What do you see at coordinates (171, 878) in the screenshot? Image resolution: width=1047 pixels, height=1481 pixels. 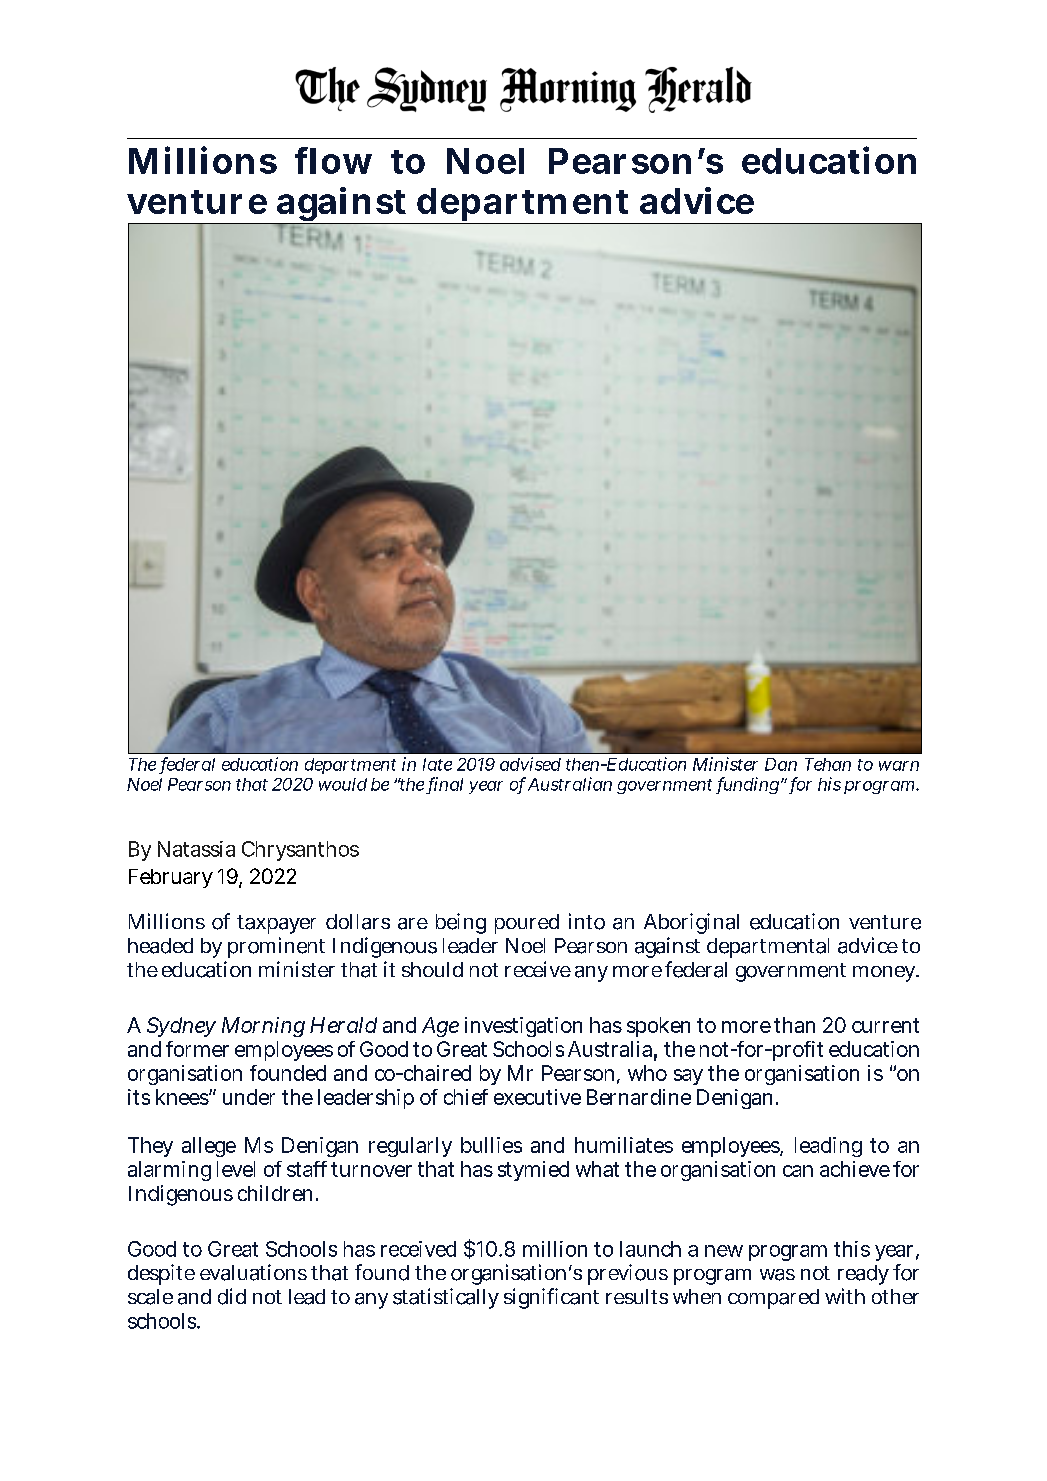 I see `February` at bounding box center [171, 878].
